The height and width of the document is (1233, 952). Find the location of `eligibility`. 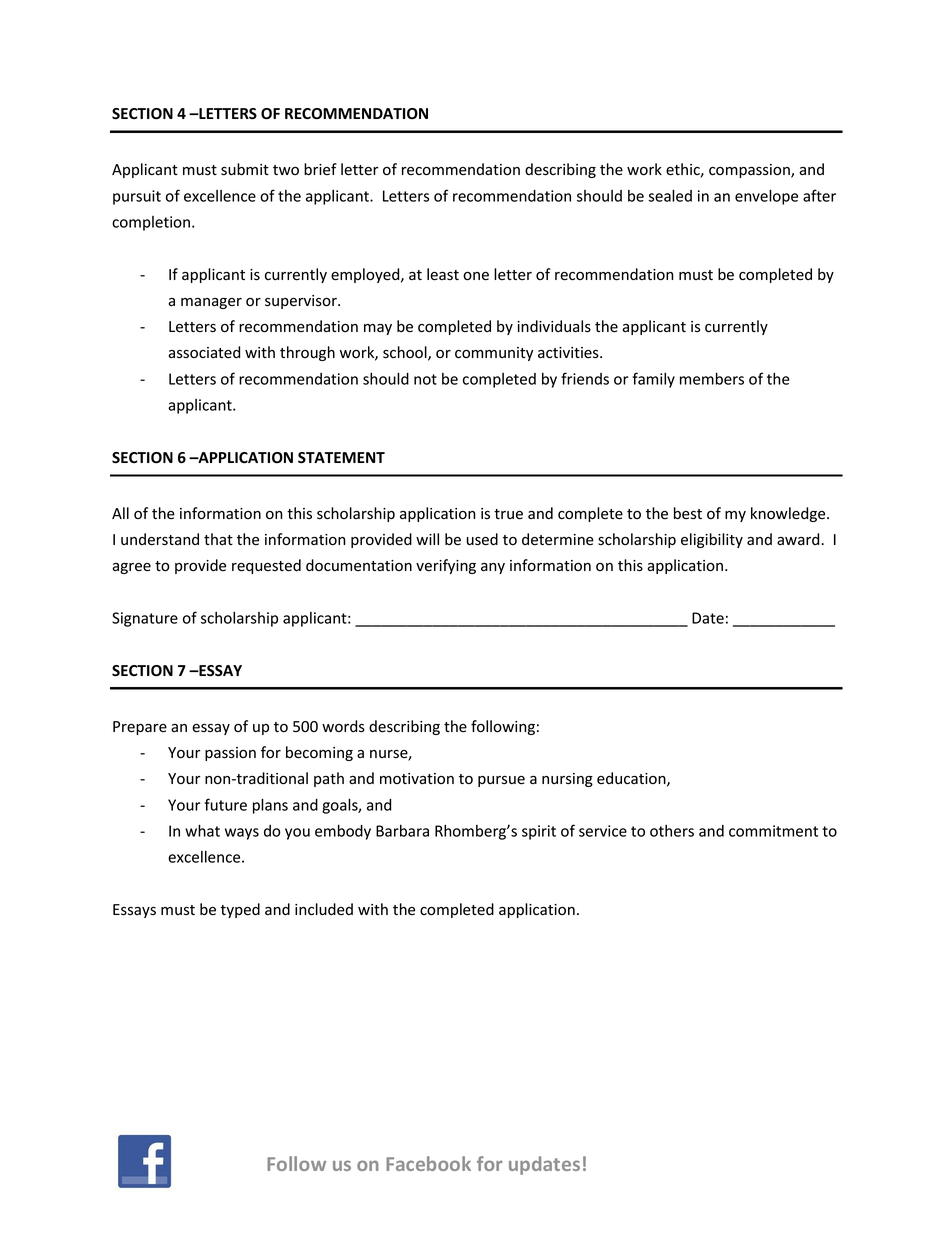

eligibility is located at coordinates (712, 540).
